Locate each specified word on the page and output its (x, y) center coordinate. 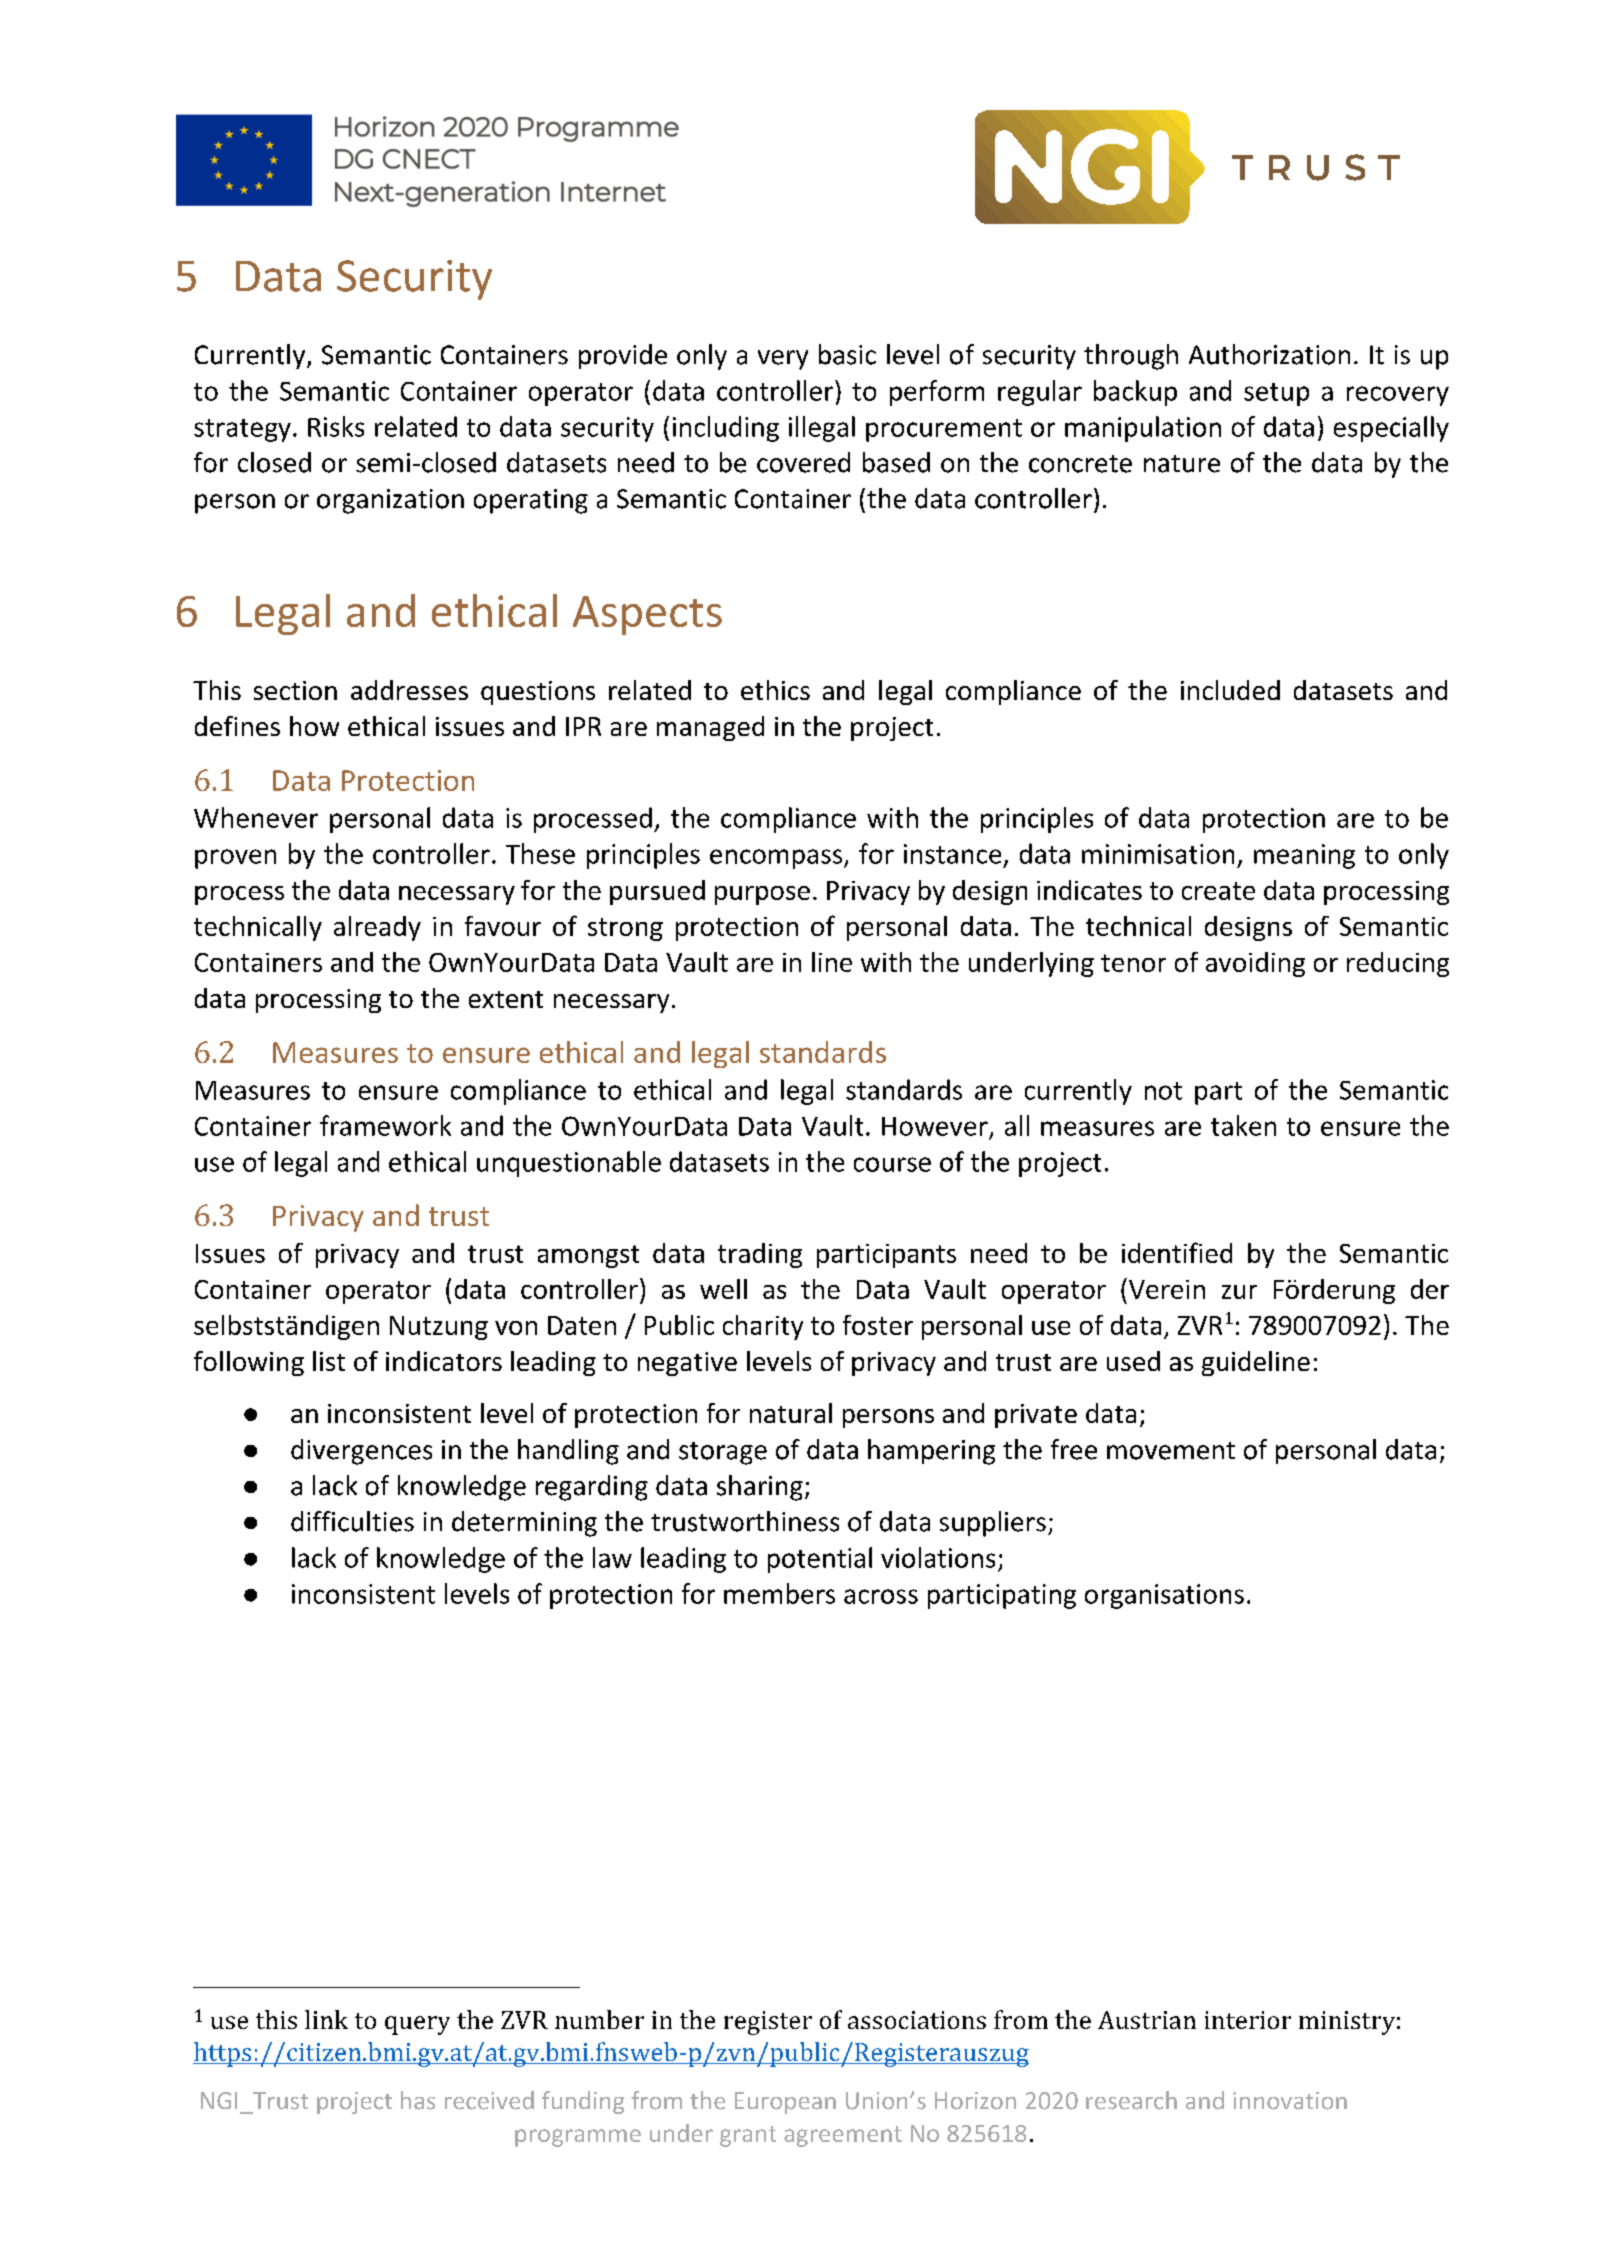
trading (760, 1255)
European (785, 2103)
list (329, 1361)
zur (1239, 1292)
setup (1276, 394)
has (418, 2100)
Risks (336, 426)
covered (803, 462)
